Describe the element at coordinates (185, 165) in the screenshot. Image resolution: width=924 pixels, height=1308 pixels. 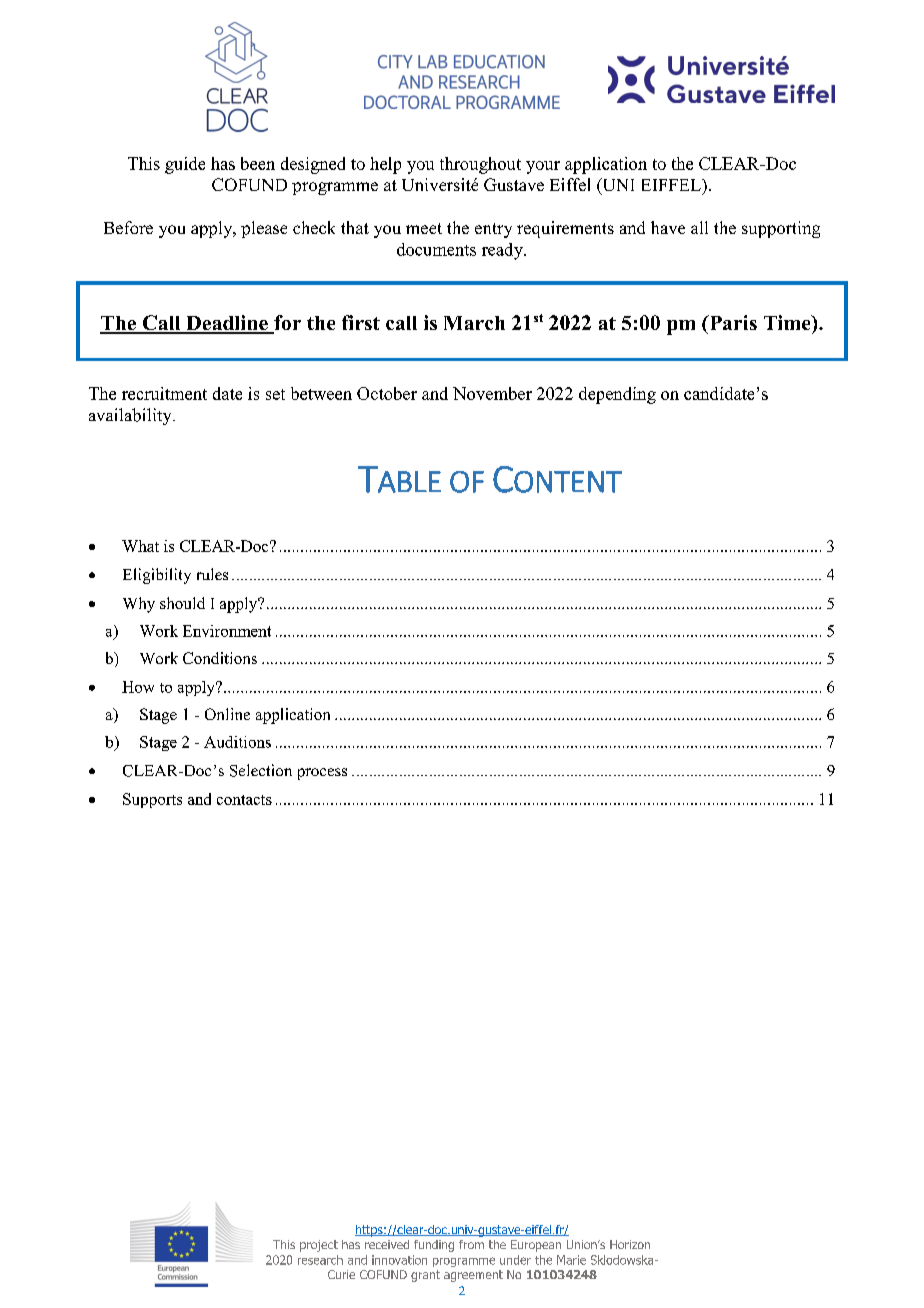
I see `guide` at that location.
